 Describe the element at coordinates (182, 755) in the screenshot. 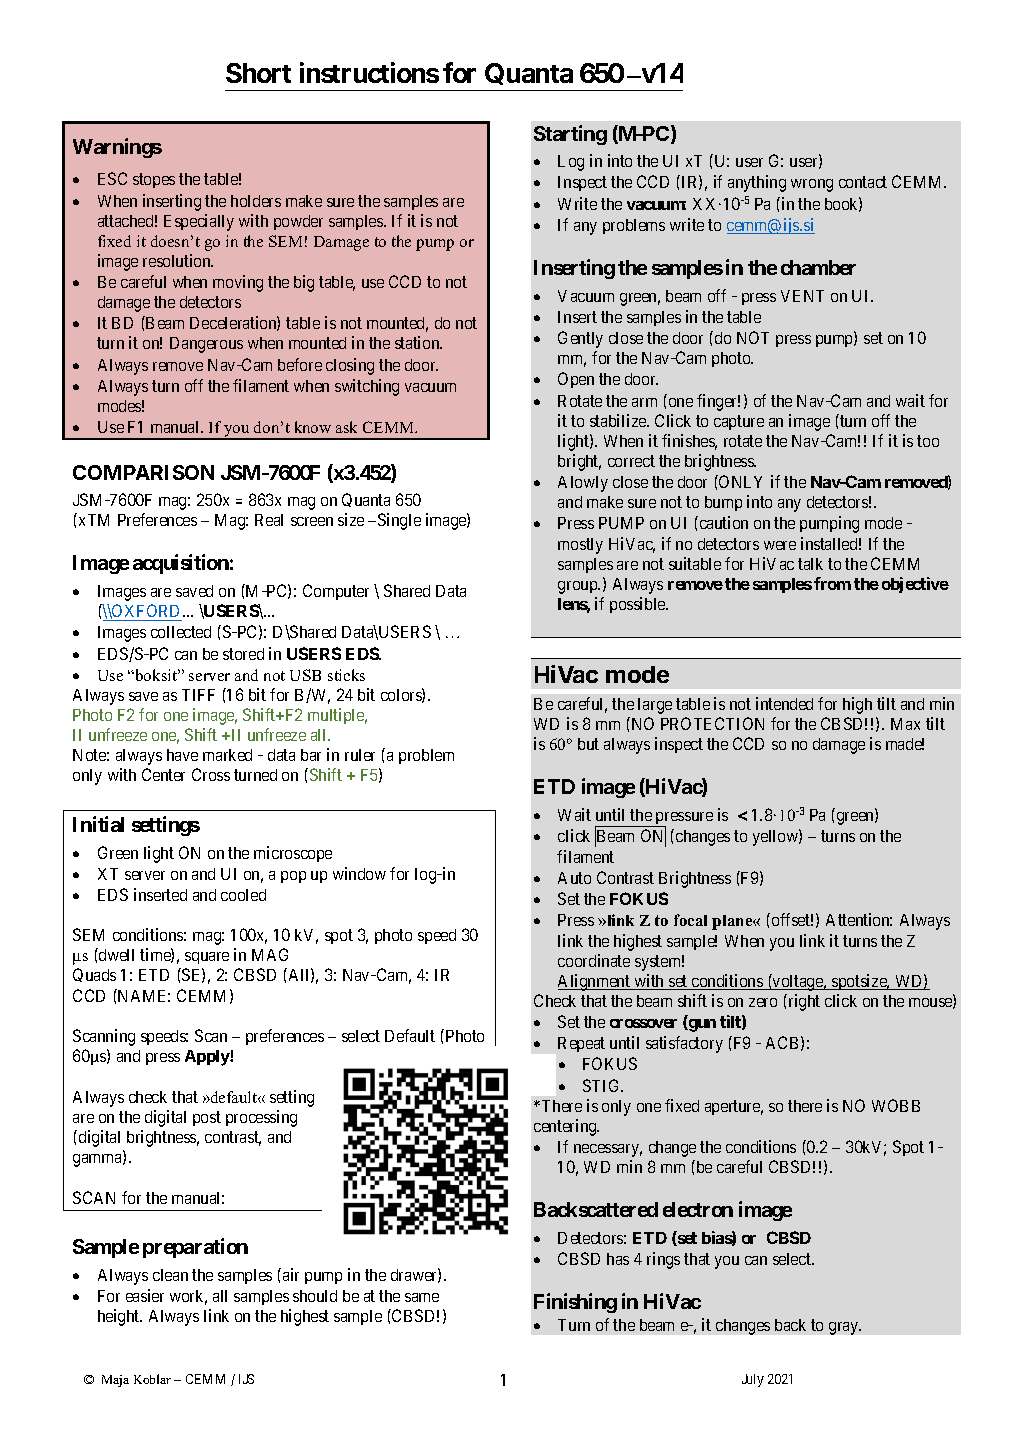

I see `have` at that location.
